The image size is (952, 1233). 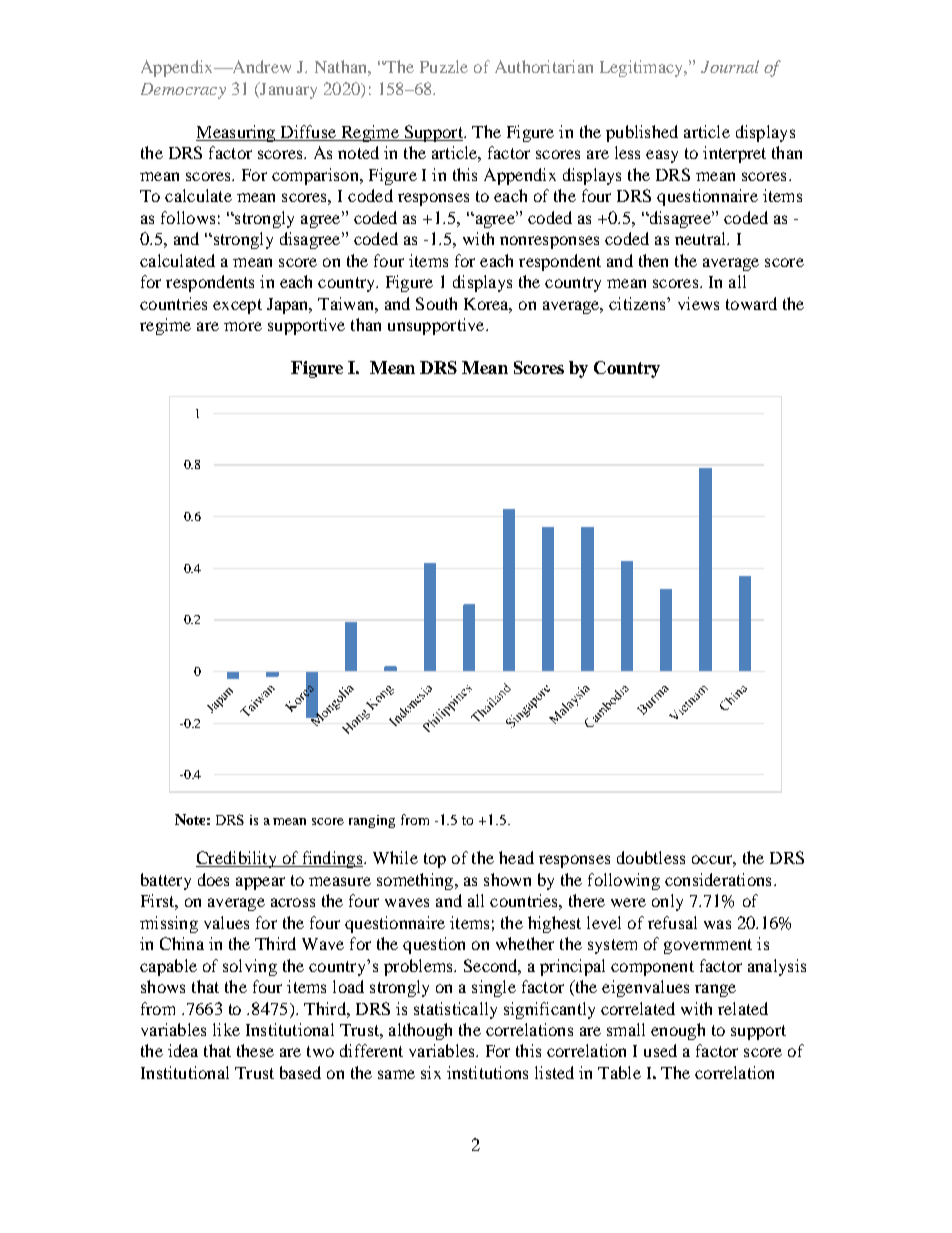 What do you see at coordinates (678, 1031) in the screenshot?
I see `enough` at bounding box center [678, 1031].
